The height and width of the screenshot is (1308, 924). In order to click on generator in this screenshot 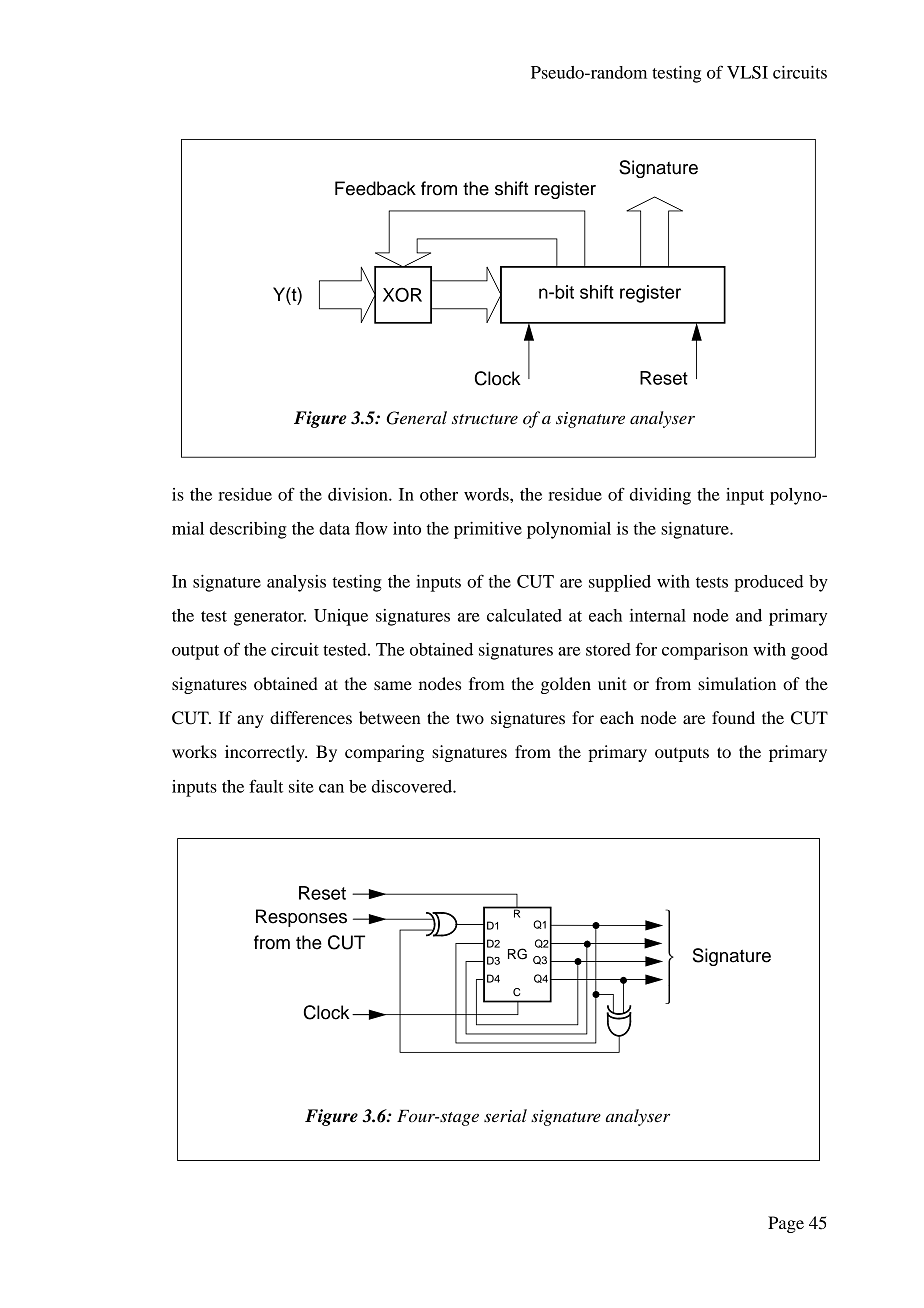, I will do `click(270, 618)`.
